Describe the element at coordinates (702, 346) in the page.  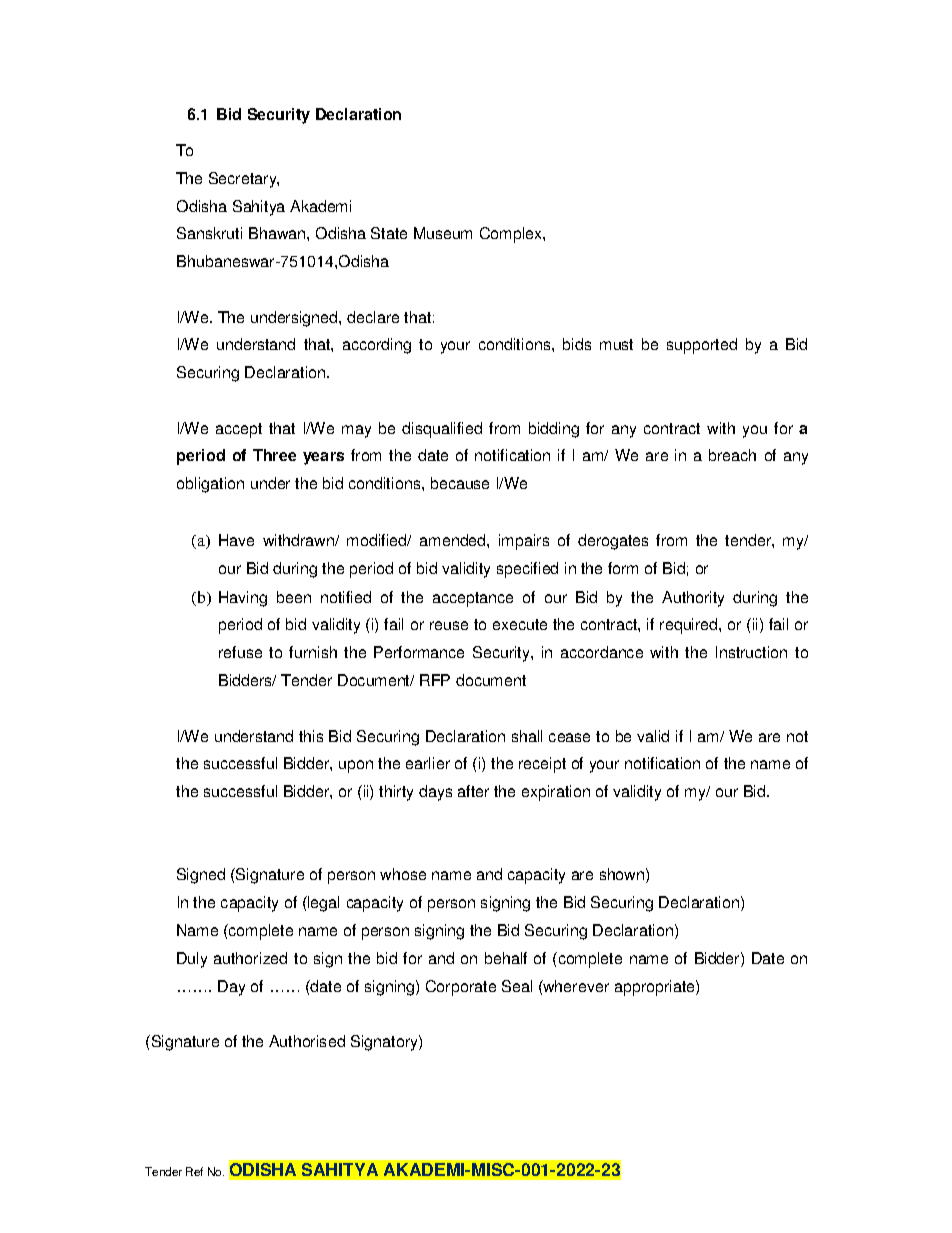
I see `supported` at that location.
